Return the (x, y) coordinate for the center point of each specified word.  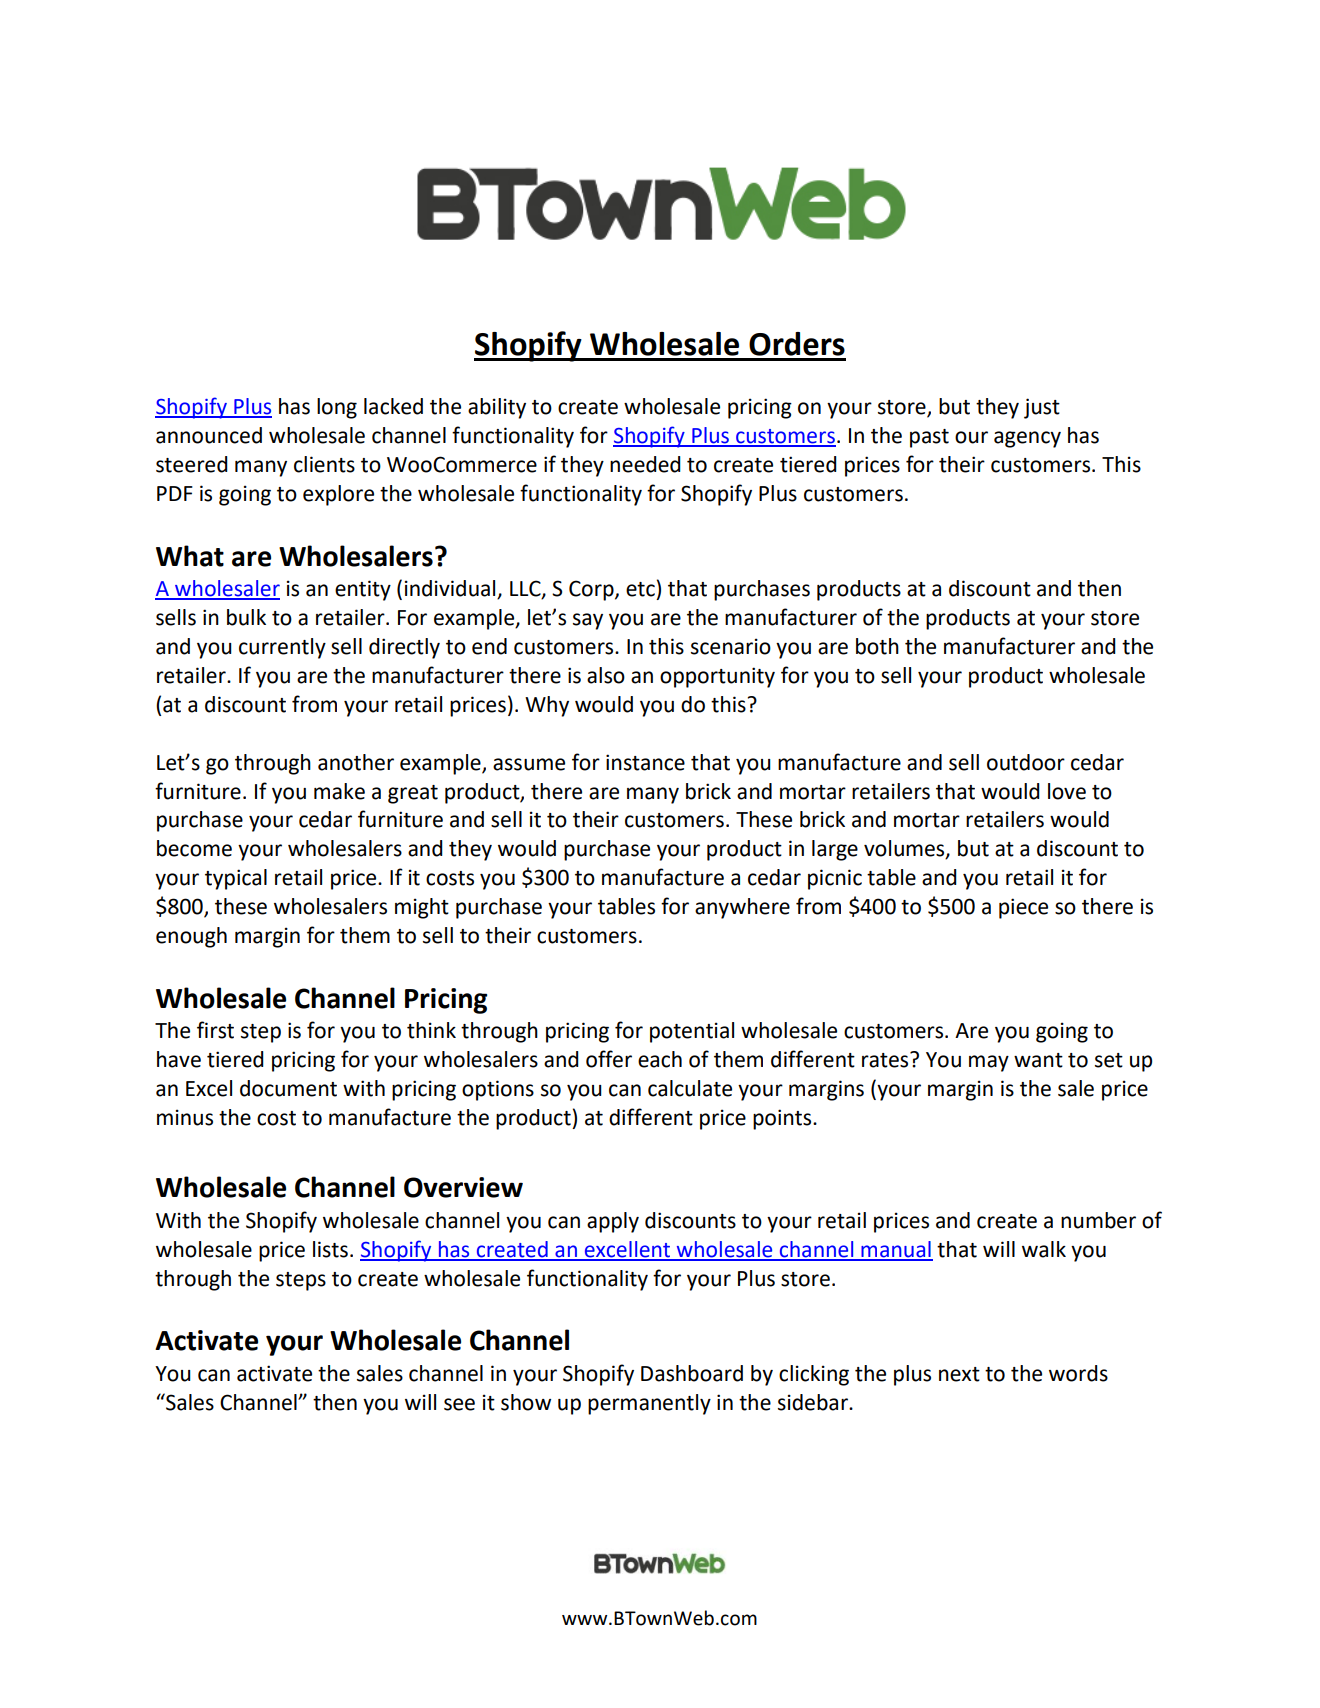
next (959, 1374)
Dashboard (692, 1373)
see (459, 1404)
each (660, 1059)
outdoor (1026, 762)
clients (324, 464)
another (356, 762)
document (288, 1088)
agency (1027, 439)
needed (645, 464)
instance (645, 762)
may (989, 1063)
